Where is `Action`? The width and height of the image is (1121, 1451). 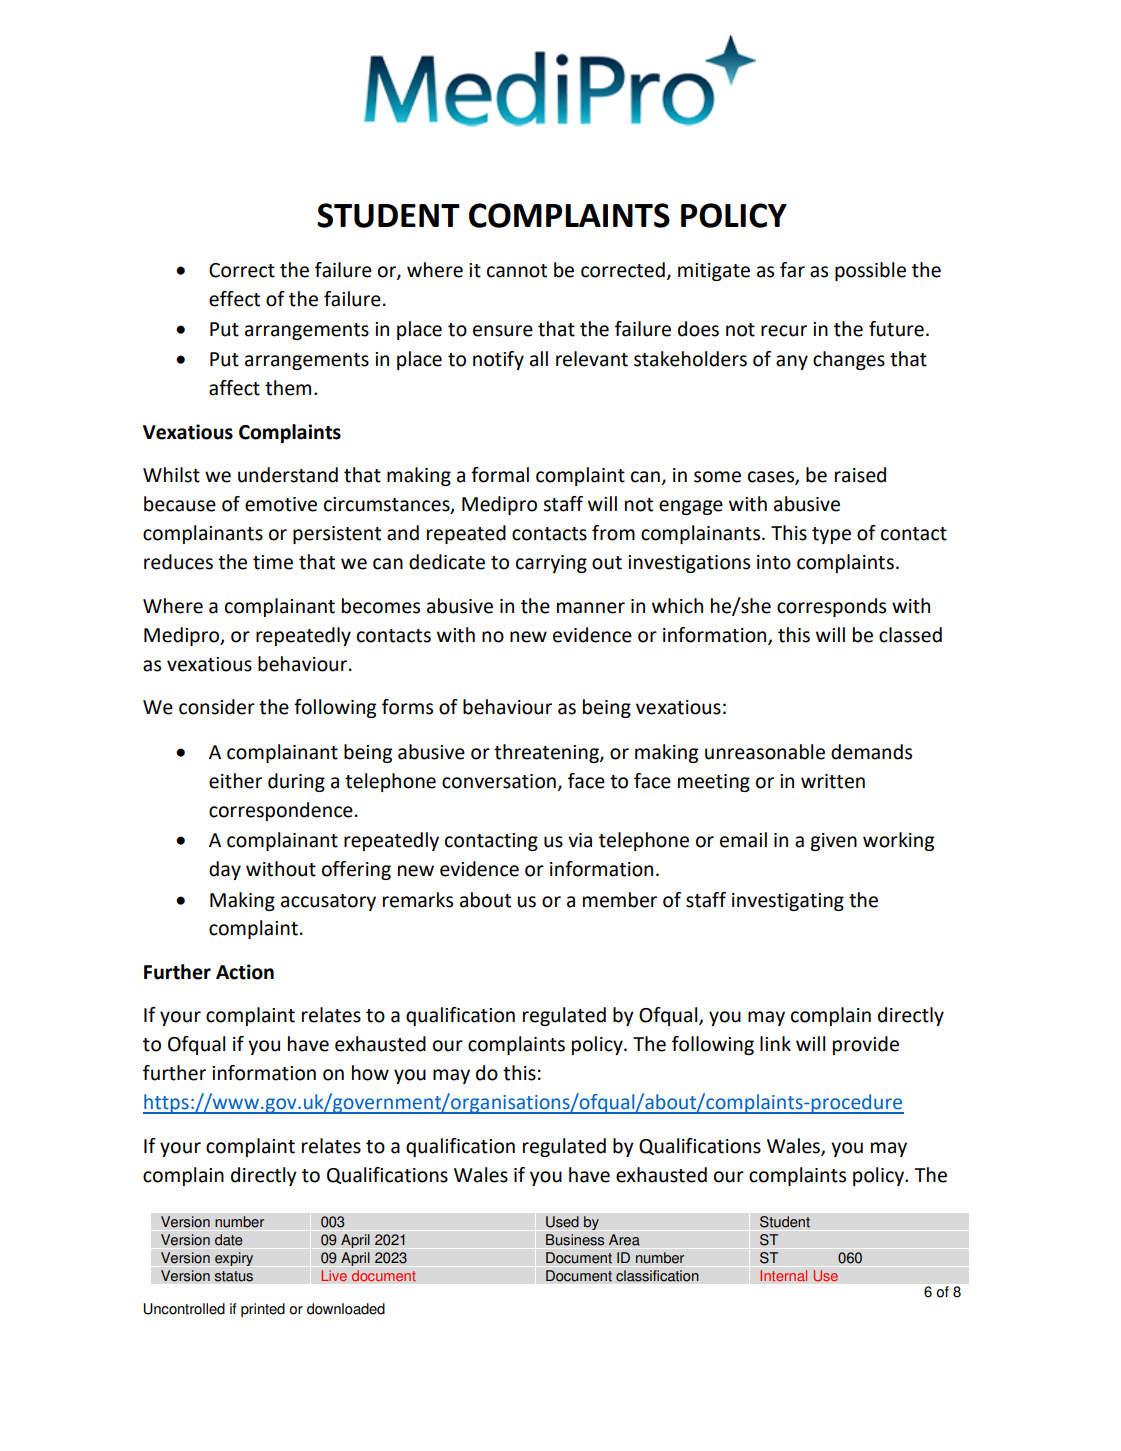 Action is located at coordinates (245, 972).
